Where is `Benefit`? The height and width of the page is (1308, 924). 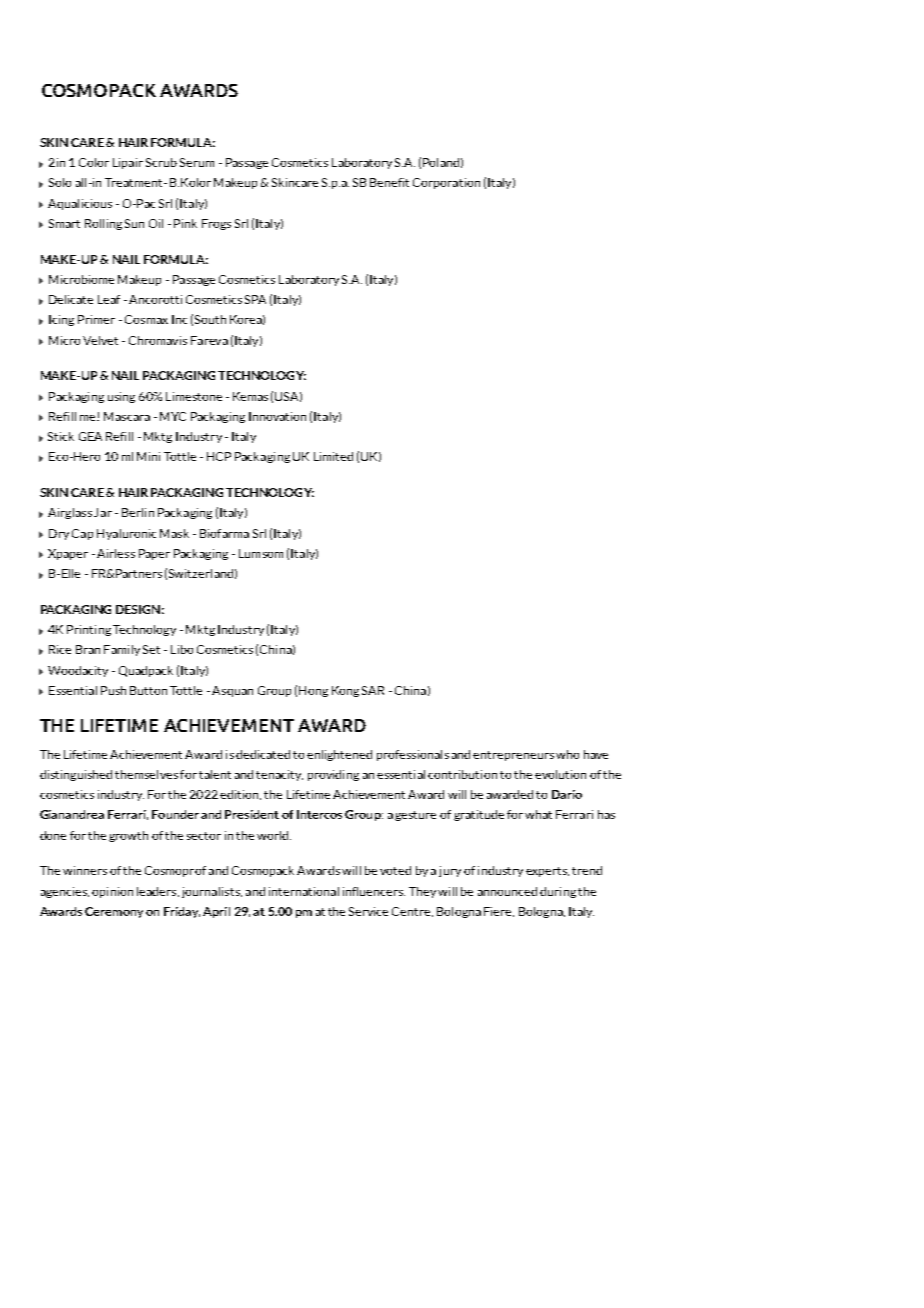 Benefit is located at coordinates (389, 182).
